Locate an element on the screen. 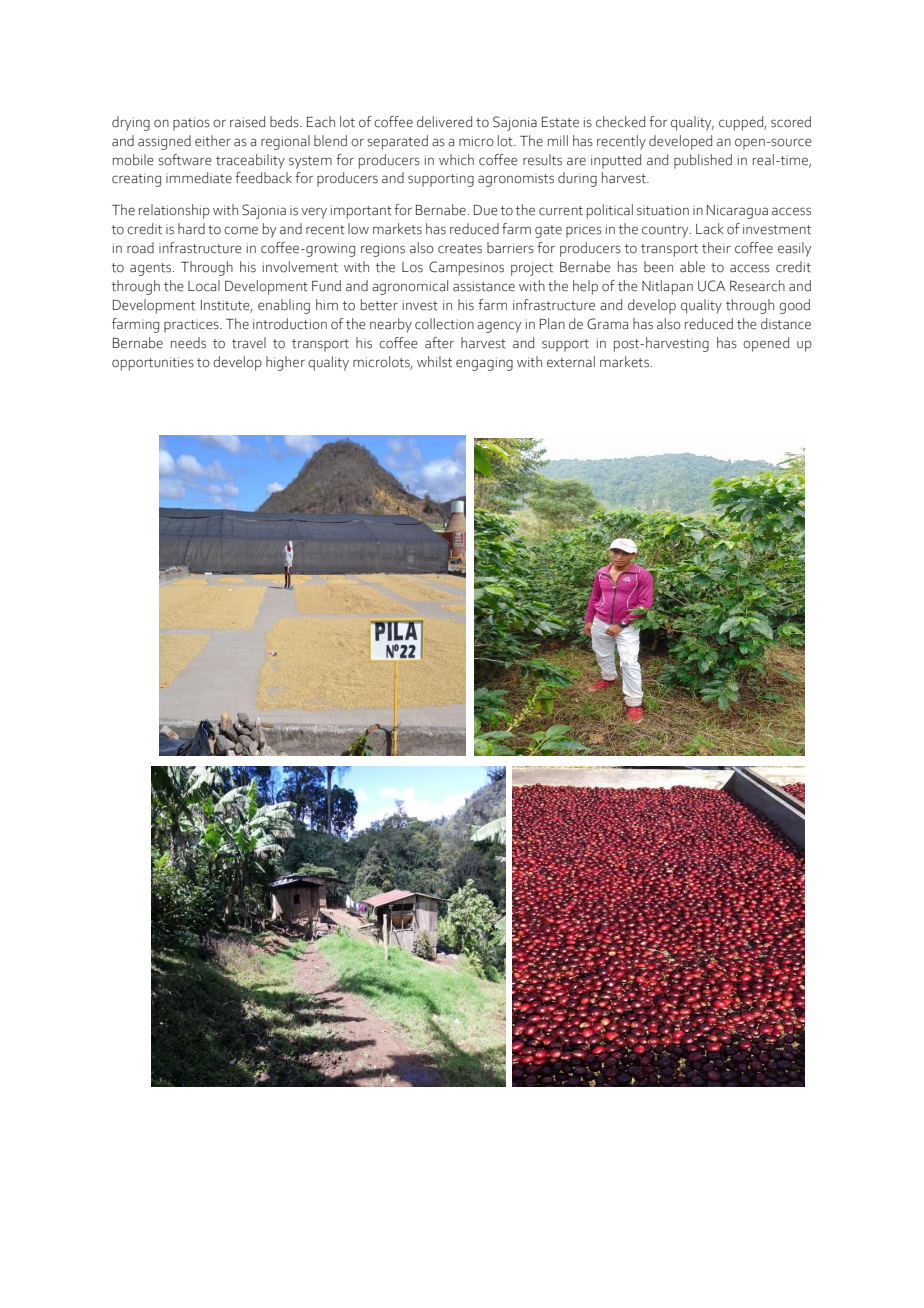  their is located at coordinates (716, 248).
